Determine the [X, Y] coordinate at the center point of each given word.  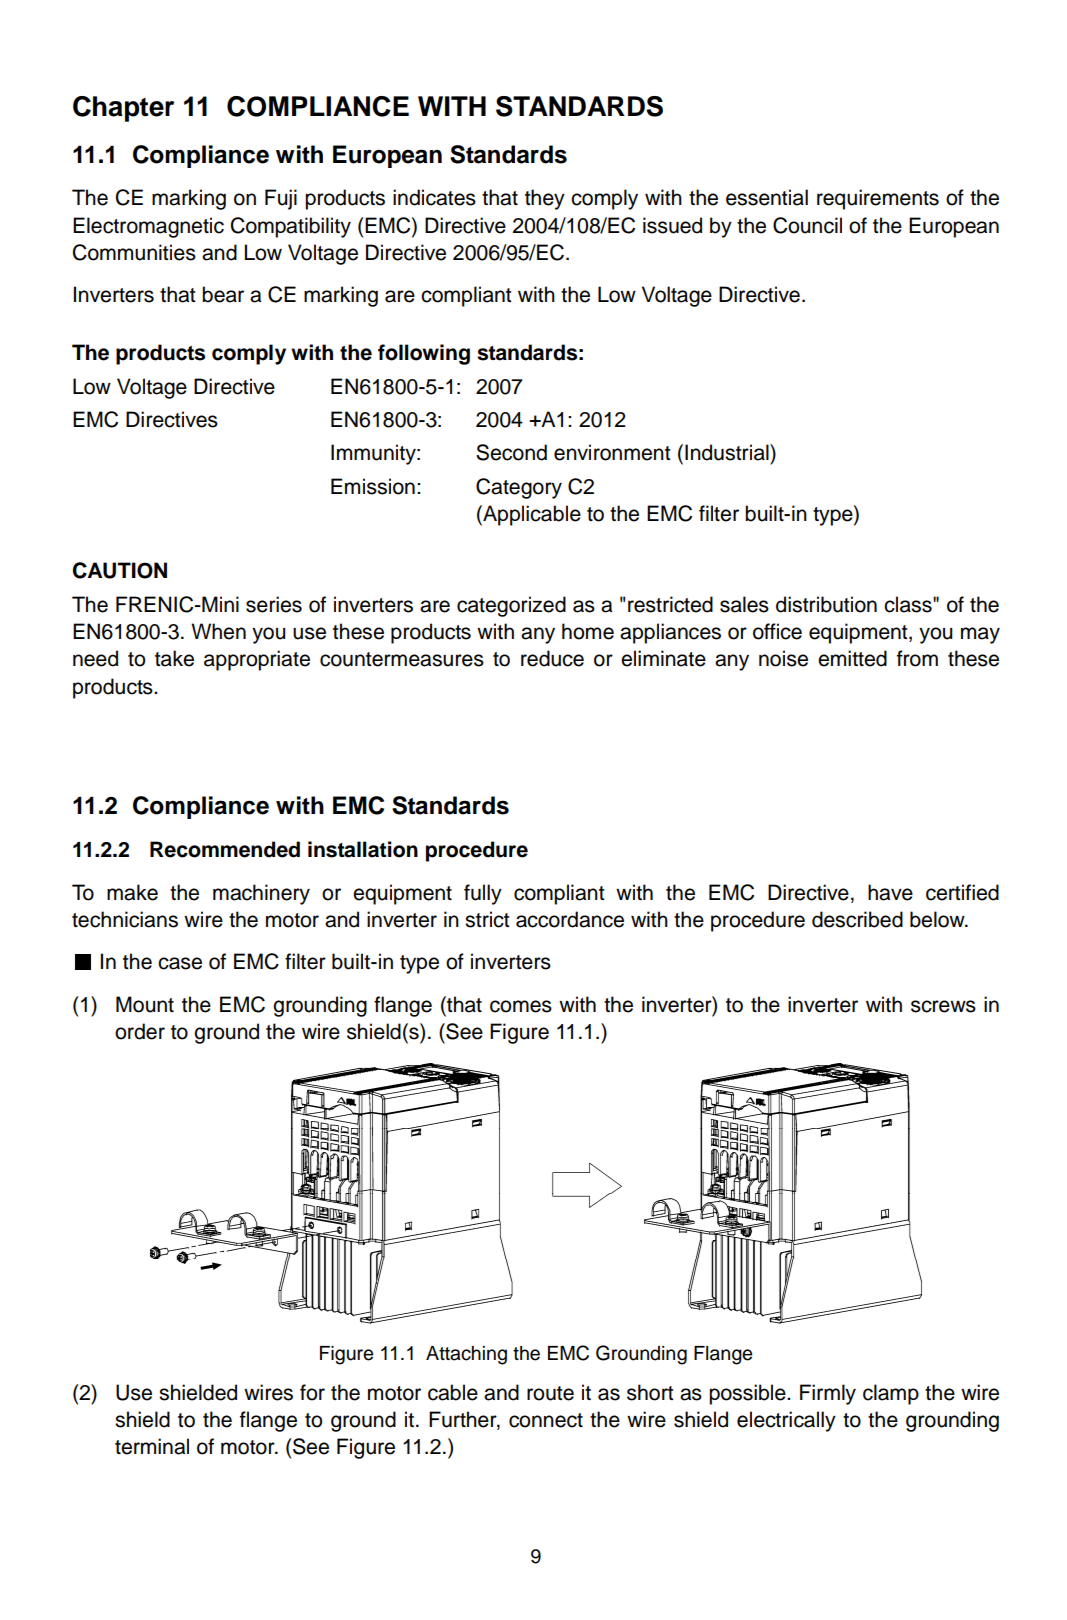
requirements [878, 199]
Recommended [225, 849]
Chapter [123, 109]
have [890, 892]
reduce [552, 658]
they [545, 199]
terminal [152, 1446]
